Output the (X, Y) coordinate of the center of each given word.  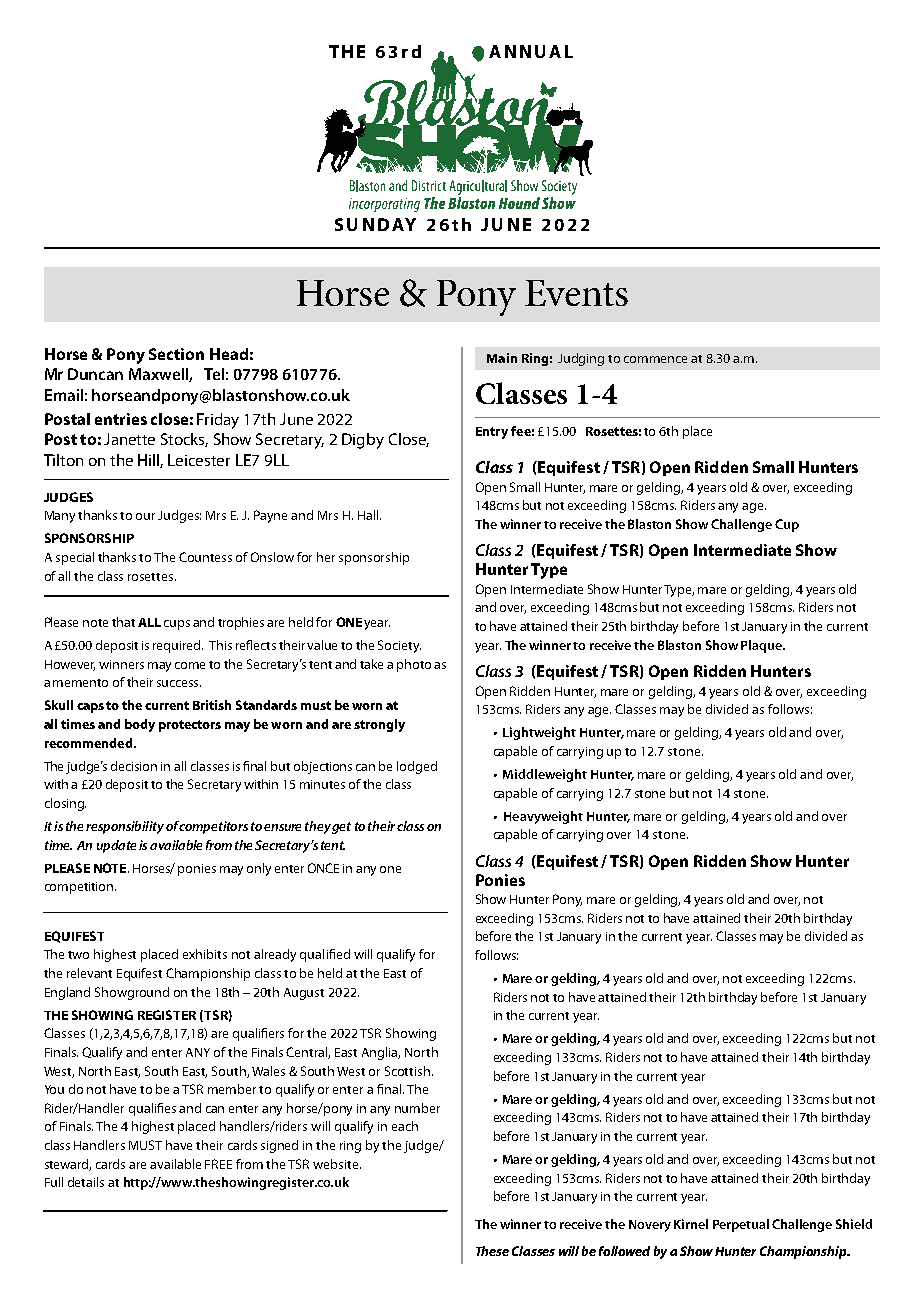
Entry (492, 433)
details (86, 1182)
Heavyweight (543, 817)
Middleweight (545, 775)
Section (176, 354)
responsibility (125, 827)
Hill (150, 461)
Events (576, 293)
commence (655, 359)
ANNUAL (531, 51)
